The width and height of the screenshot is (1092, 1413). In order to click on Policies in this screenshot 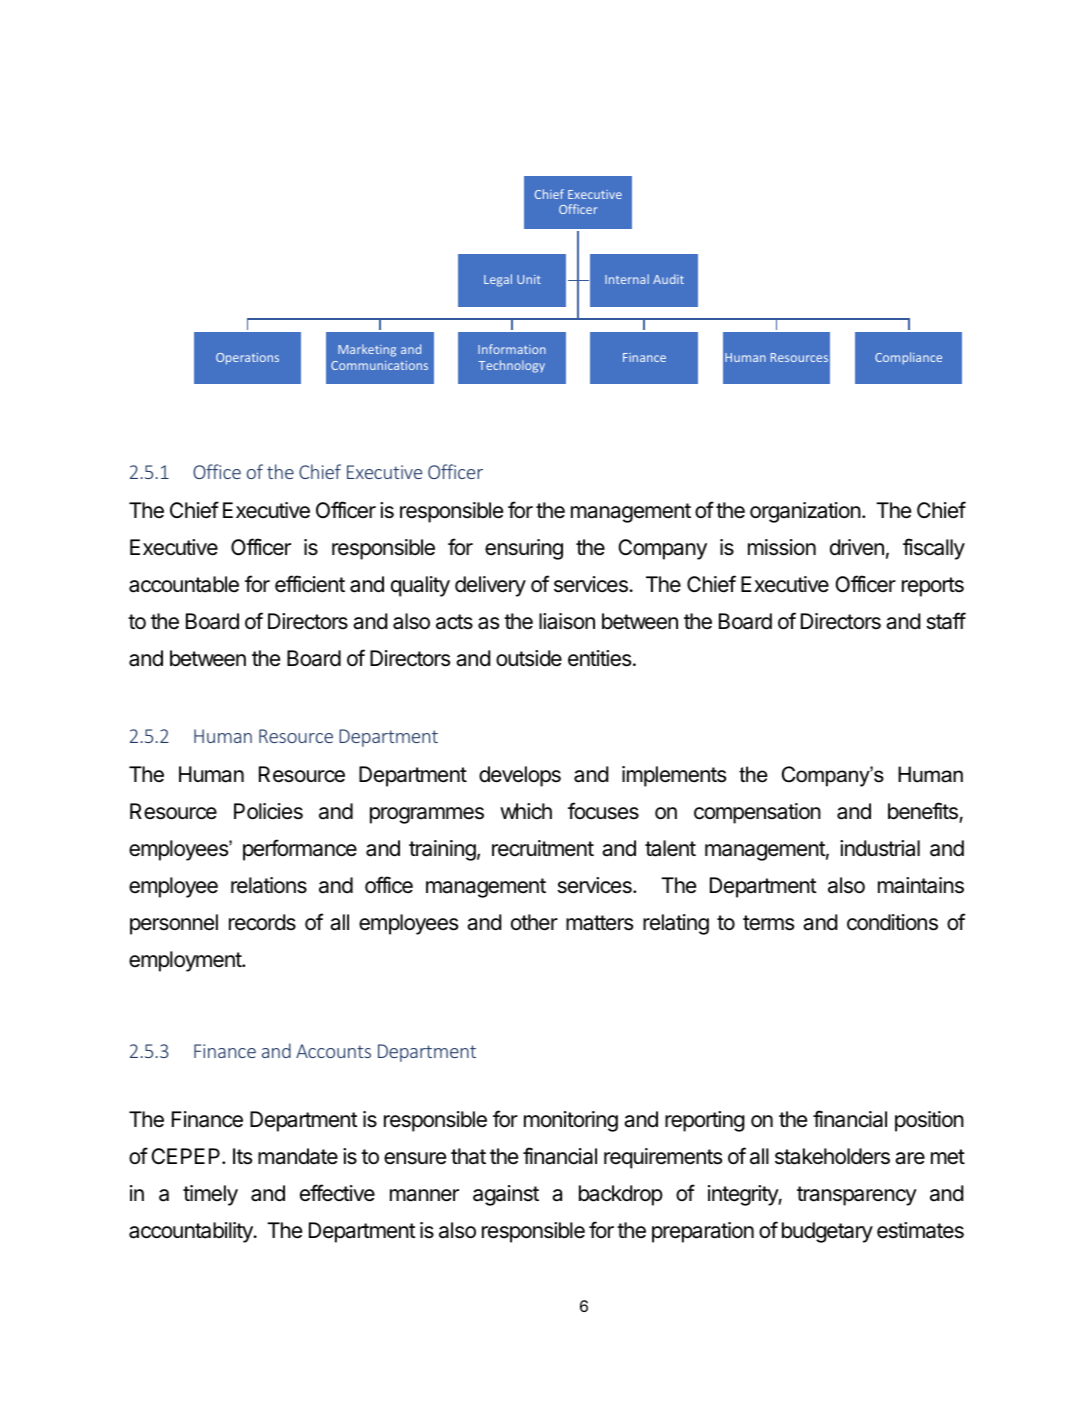, I will do `click(268, 811)`.
